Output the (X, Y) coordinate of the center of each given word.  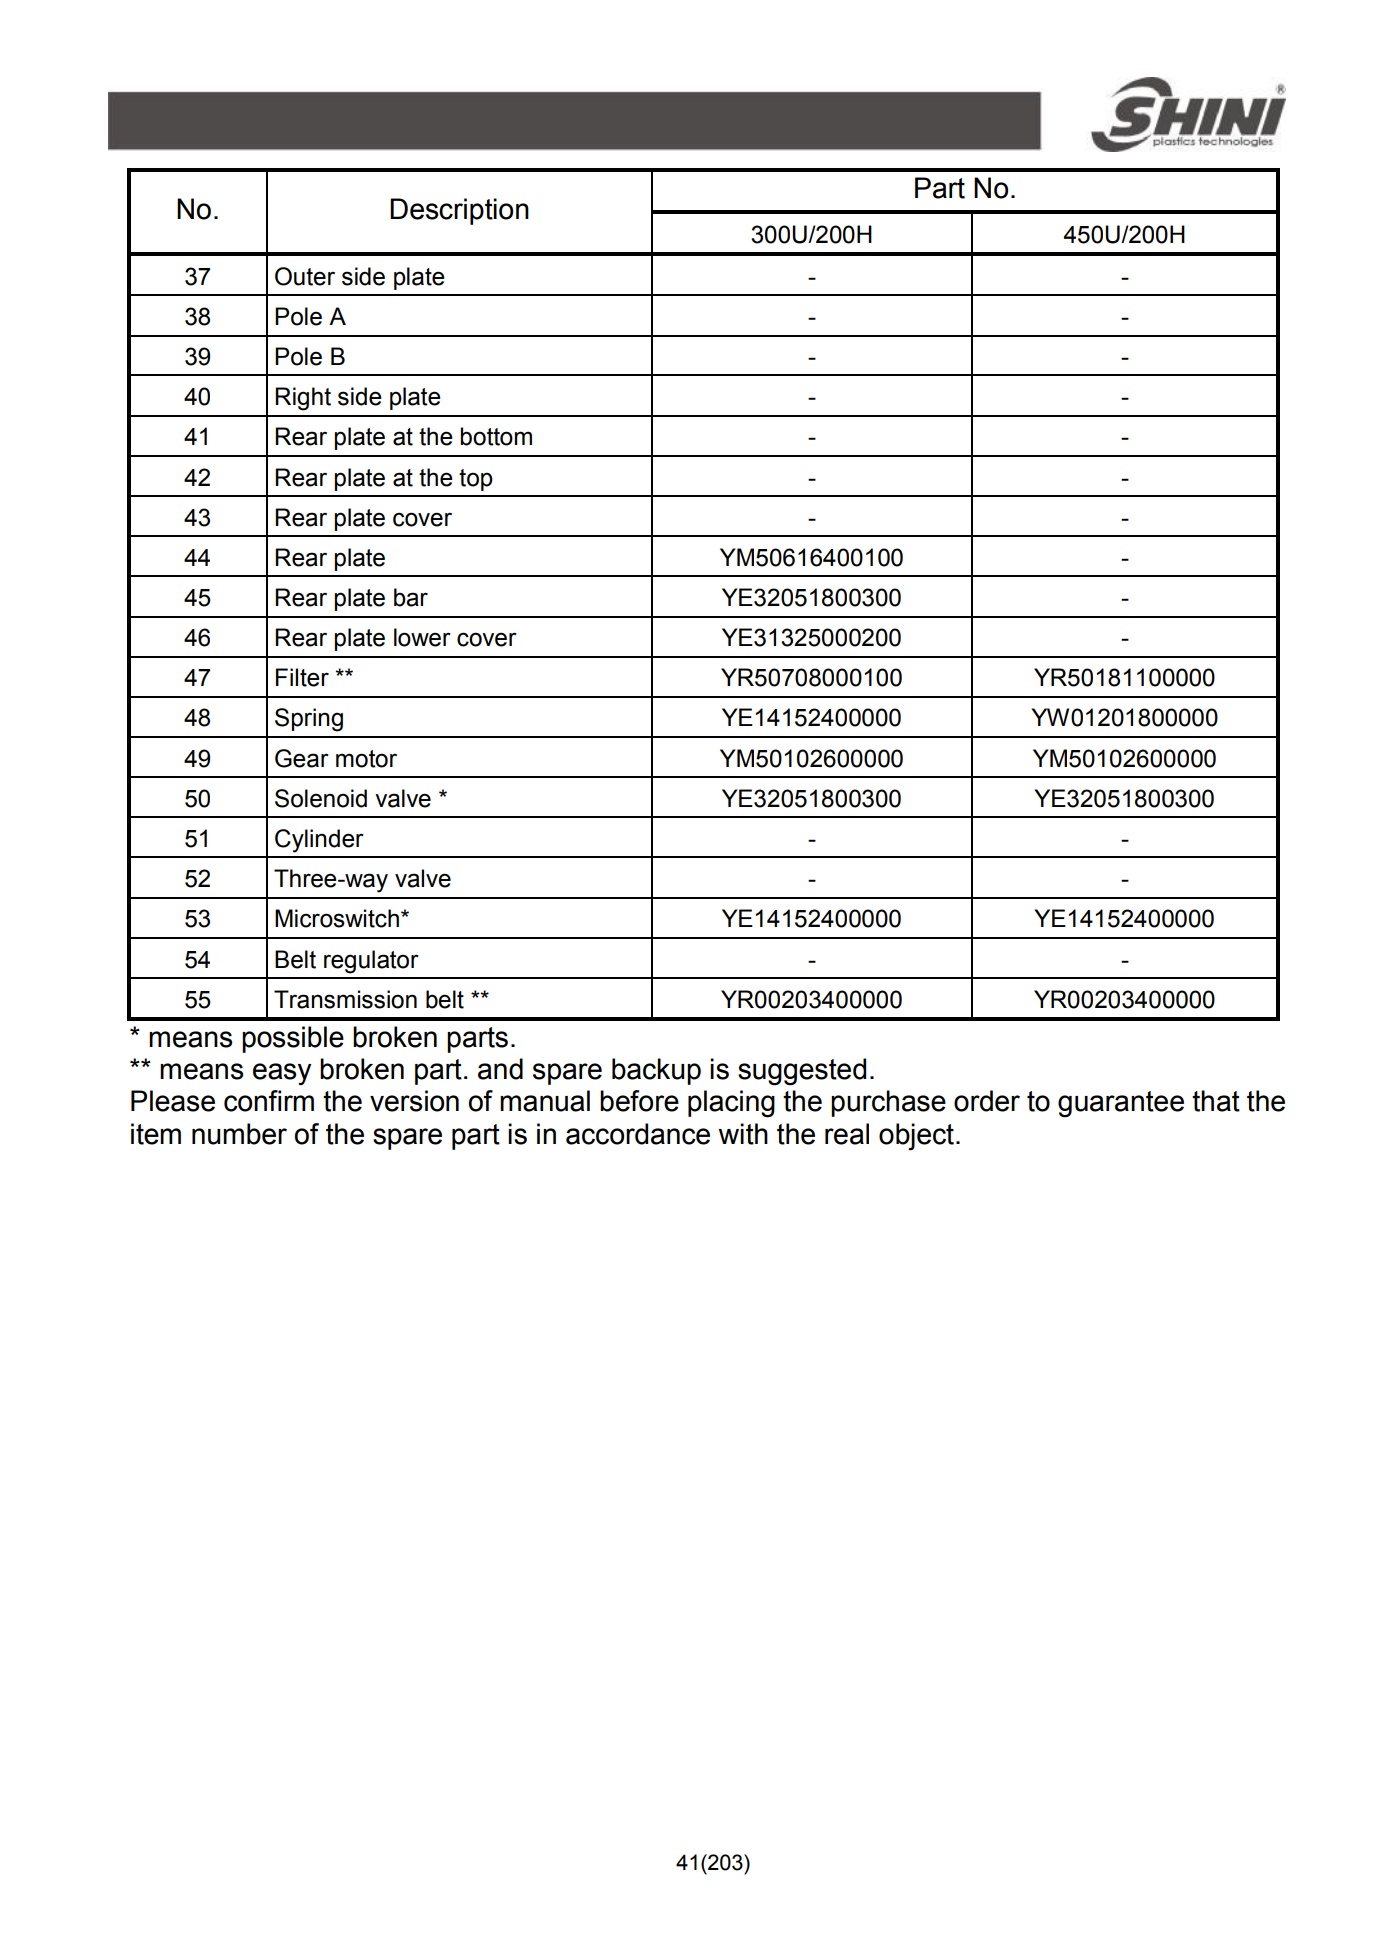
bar (411, 597)
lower (422, 637)
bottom (496, 436)
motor (366, 759)
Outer (305, 276)
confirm (269, 1101)
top (476, 480)
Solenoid (321, 798)
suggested (802, 1072)
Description (459, 211)
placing (731, 1104)
